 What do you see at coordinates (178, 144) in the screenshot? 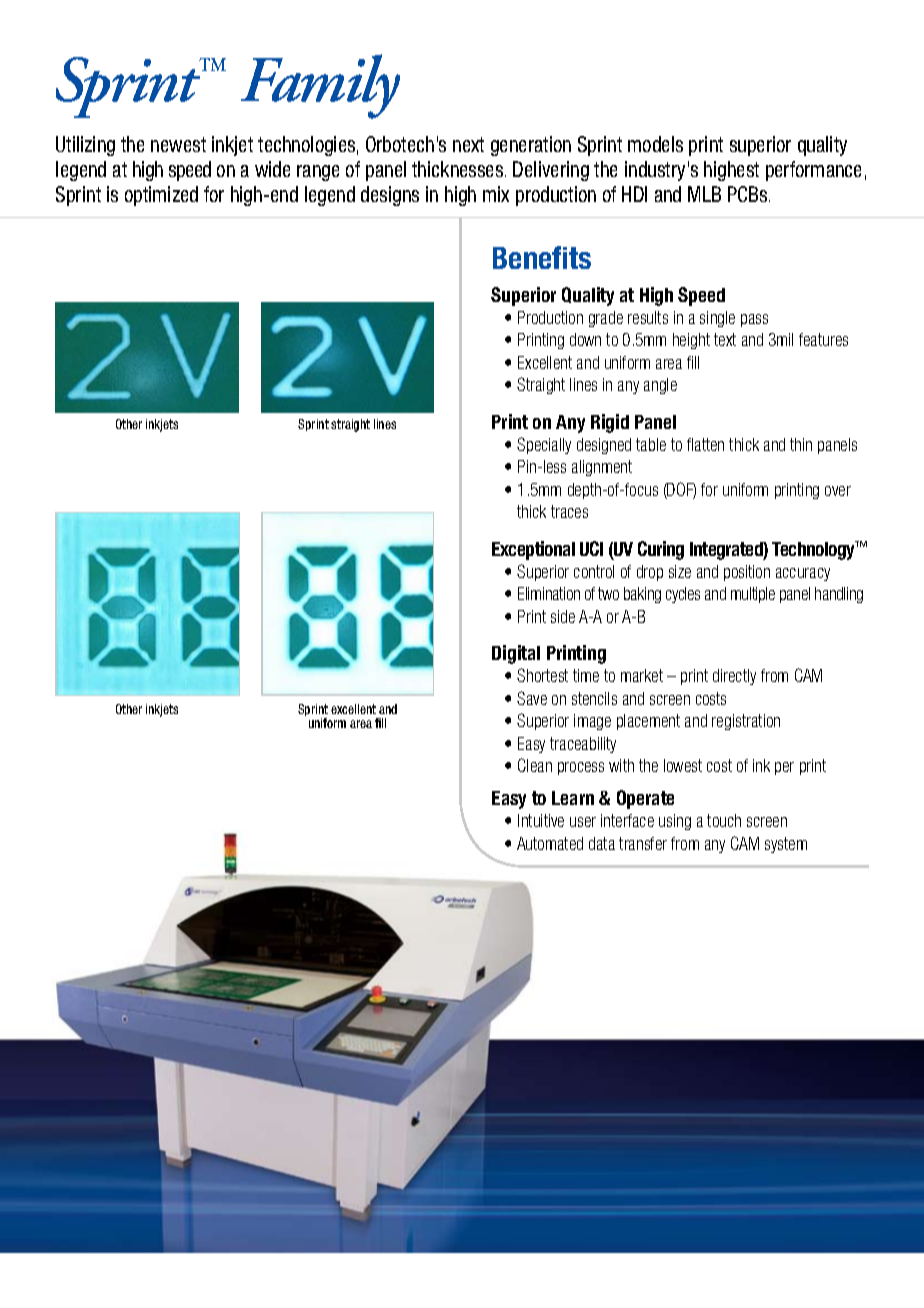
I see `newest` at bounding box center [178, 144].
